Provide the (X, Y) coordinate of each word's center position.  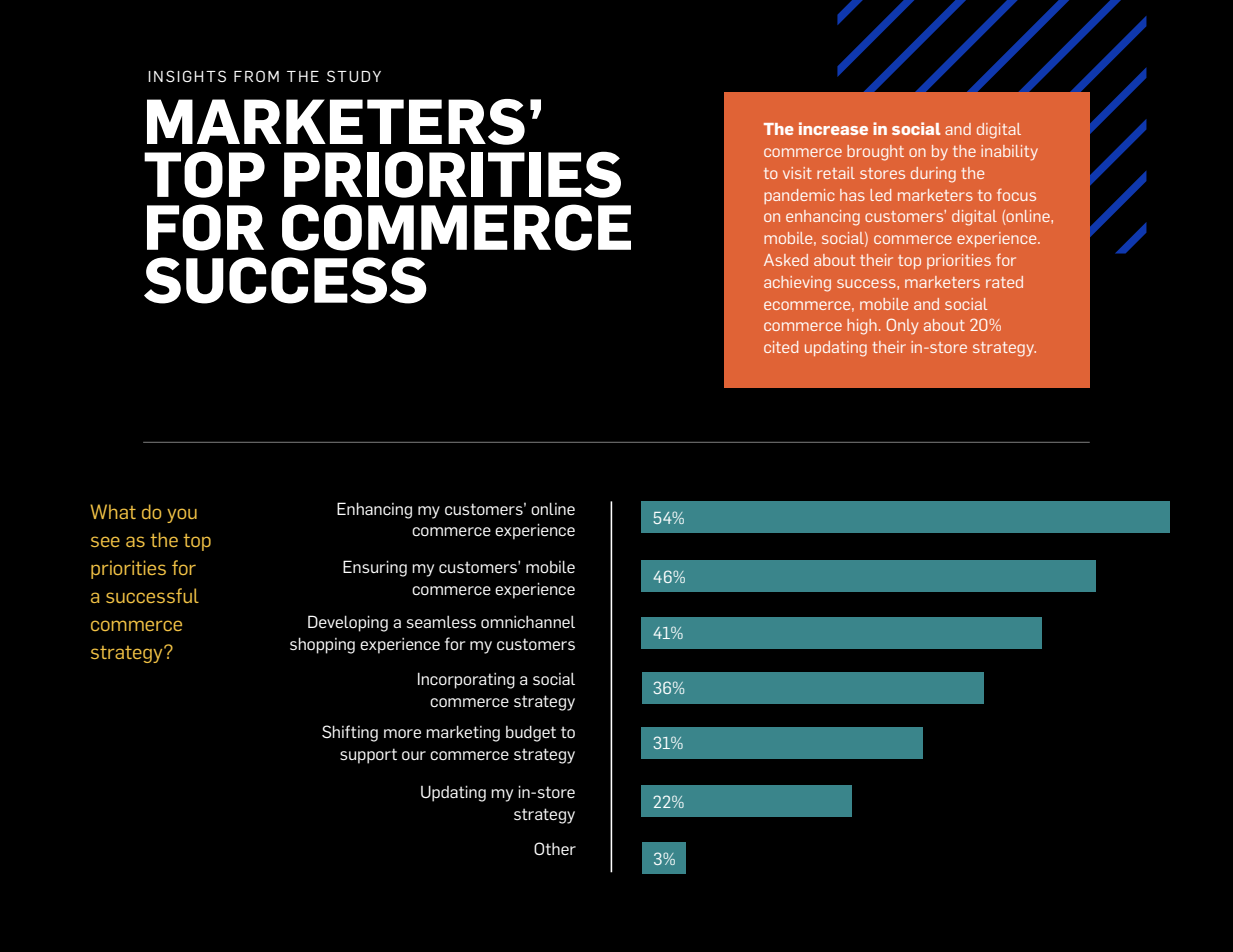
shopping (322, 645)
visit (797, 173)
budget (531, 733)
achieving (797, 284)
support (368, 756)
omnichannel (528, 622)
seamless (441, 621)
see (105, 541)
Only (902, 326)
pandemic (799, 196)
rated (1004, 282)
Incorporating (466, 680)
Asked (786, 260)
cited (781, 347)
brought (875, 153)
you (182, 515)
